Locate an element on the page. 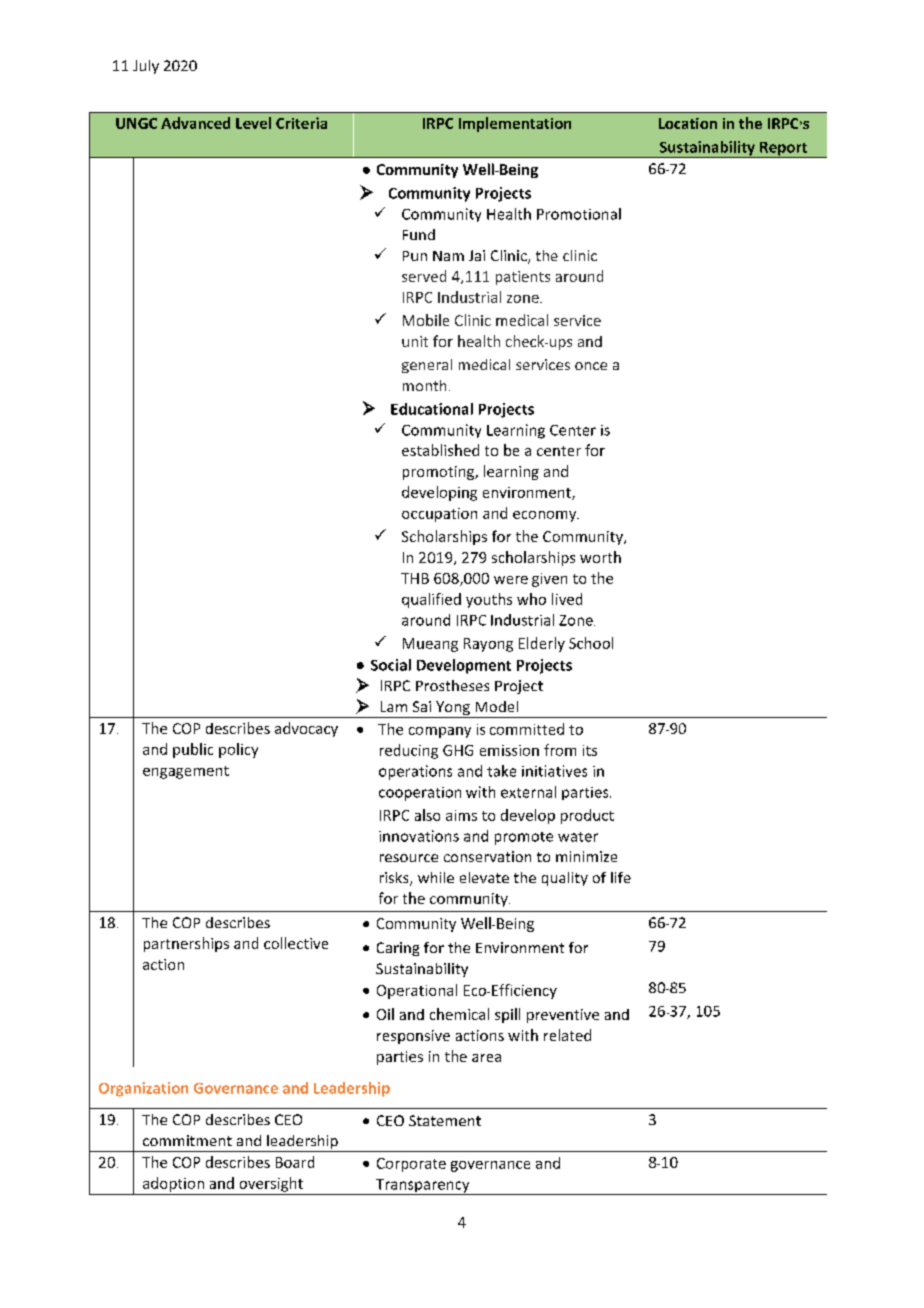  Advanced is located at coordinates (195, 123).
